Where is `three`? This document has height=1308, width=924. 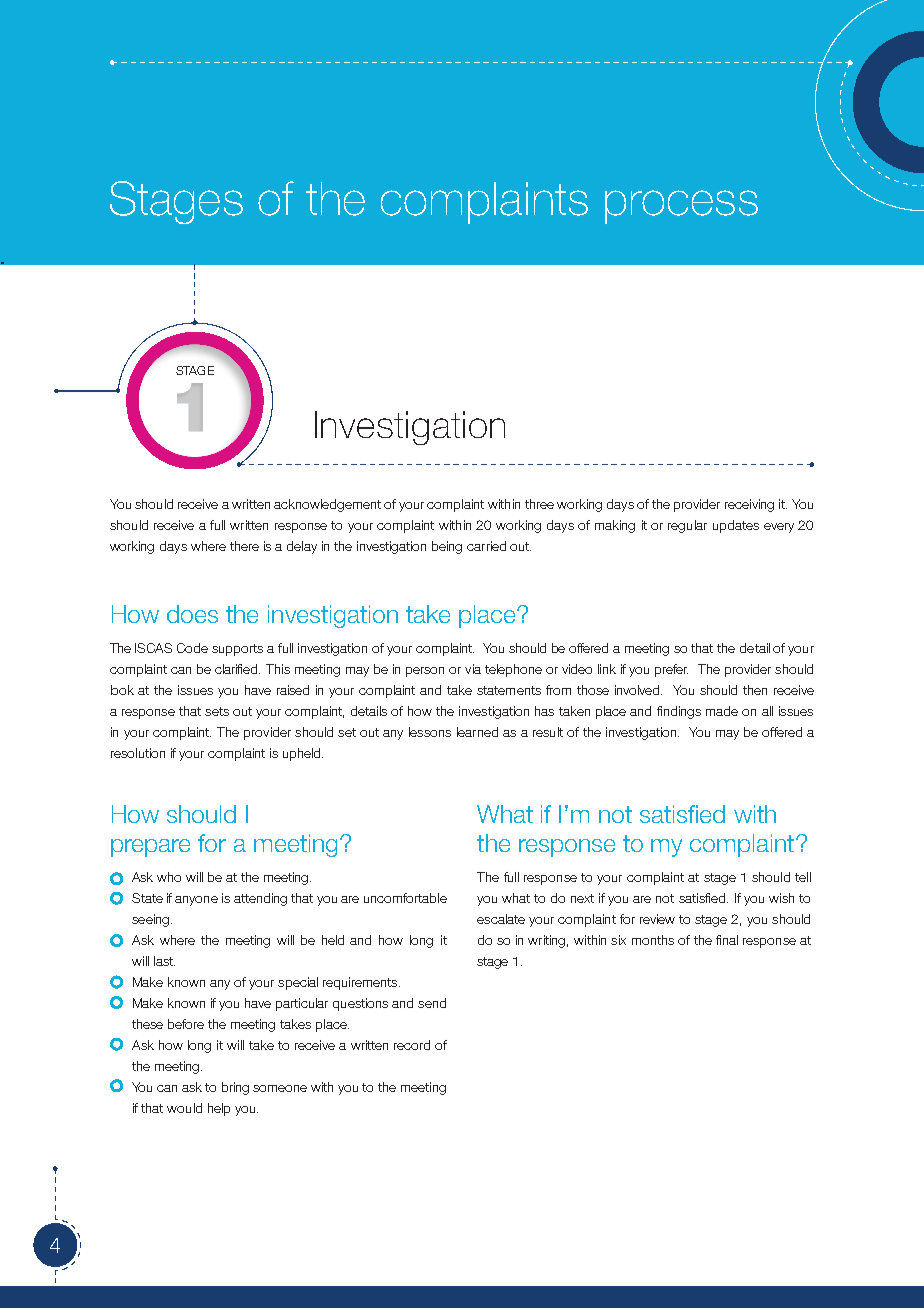
three is located at coordinates (539, 504).
